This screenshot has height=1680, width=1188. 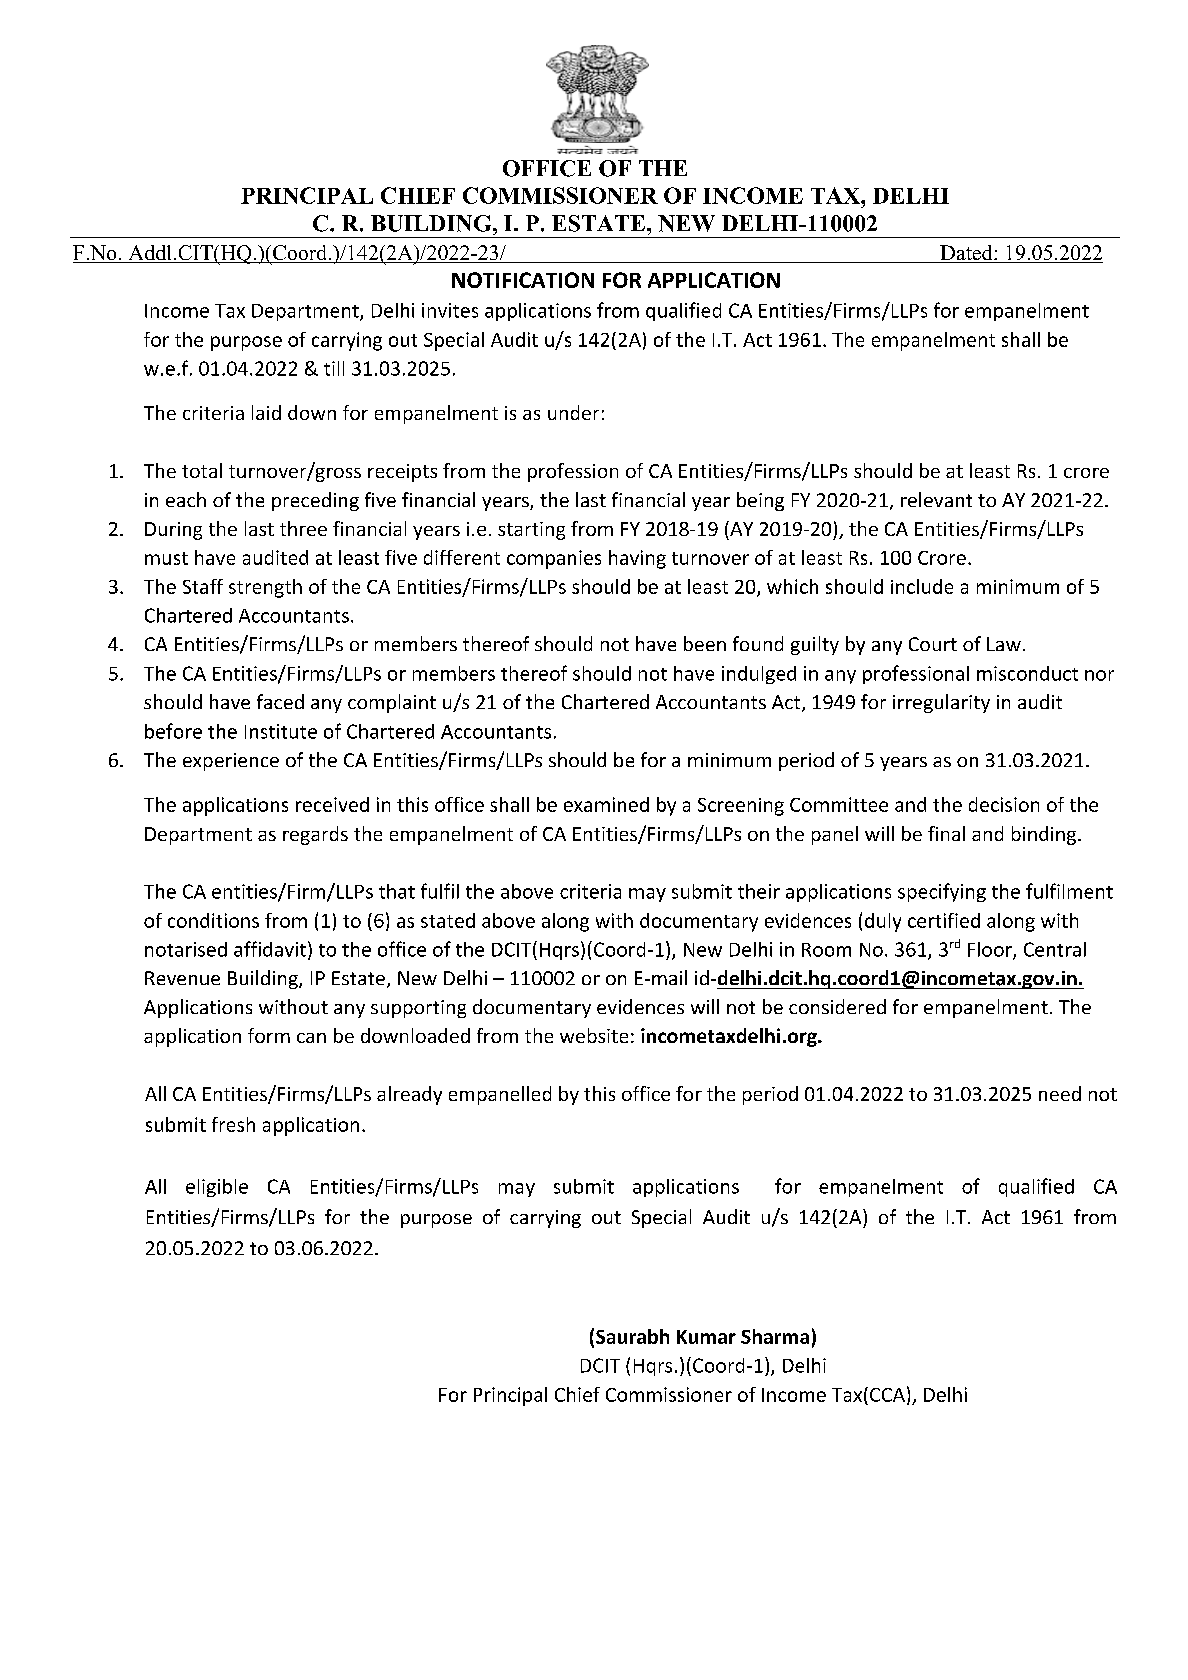 I want to click on Dated, so click(x=966, y=254).
